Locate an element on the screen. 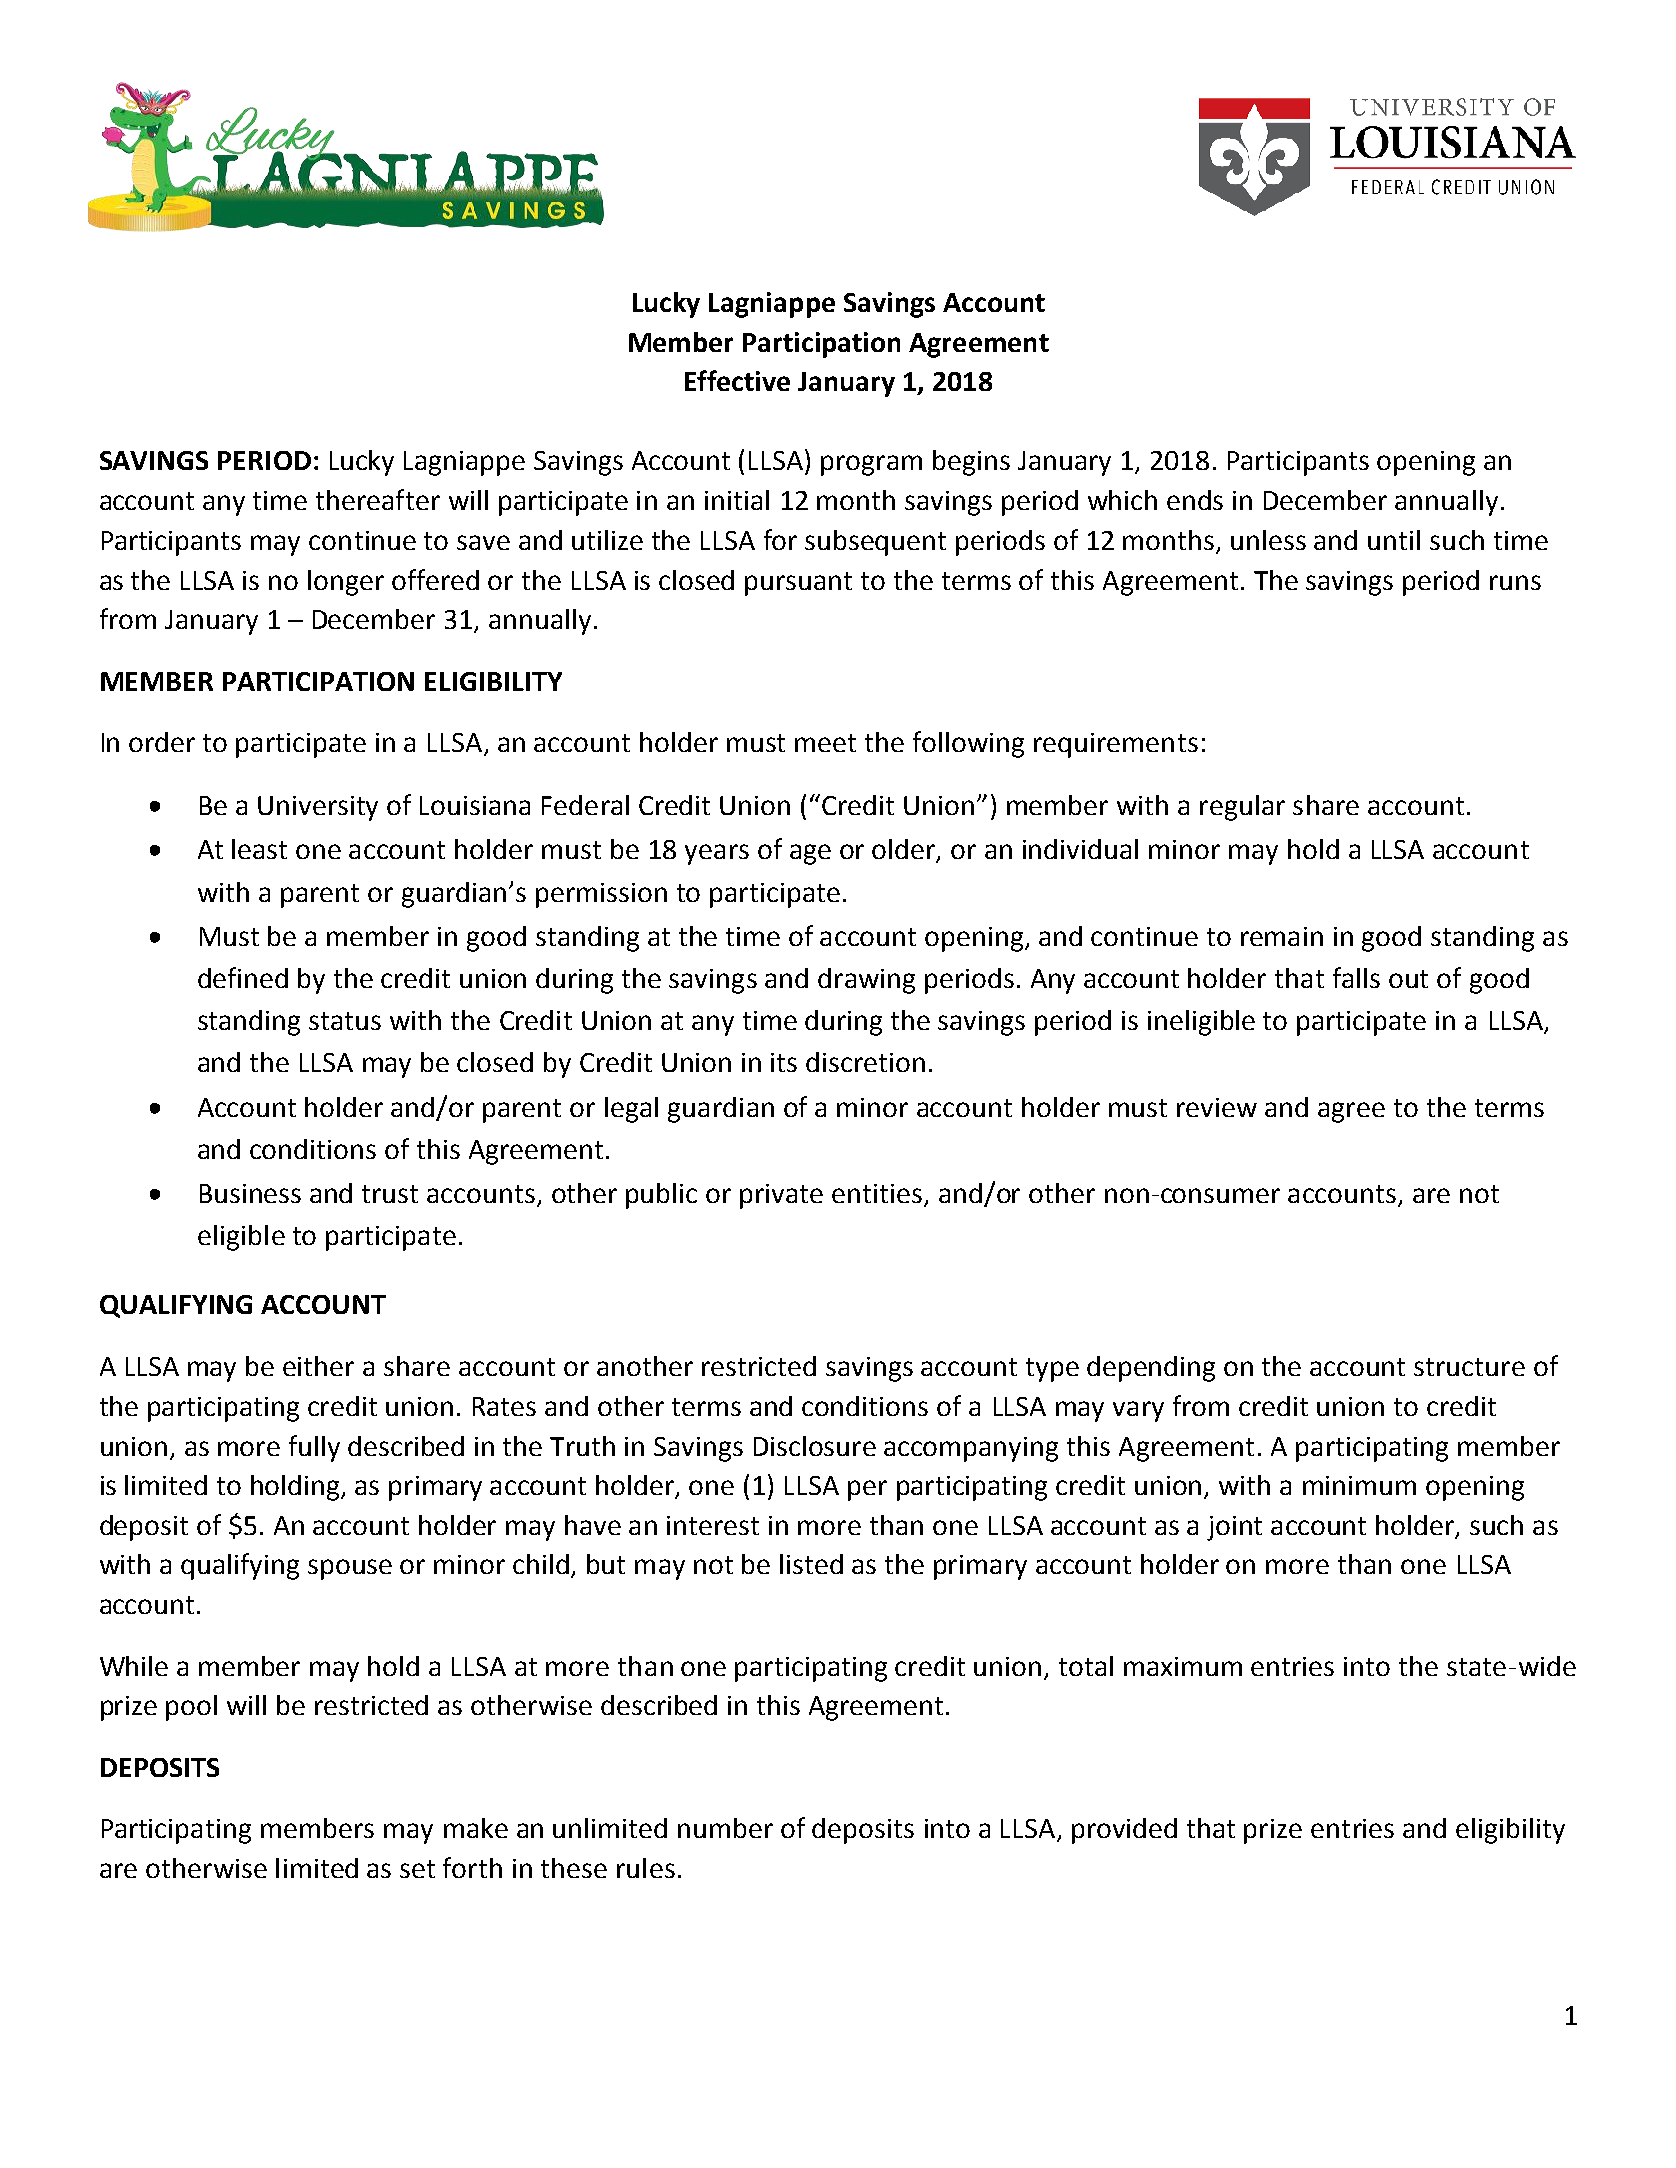 The width and height of the screenshot is (1676, 2168). program is located at coordinates (871, 465).
